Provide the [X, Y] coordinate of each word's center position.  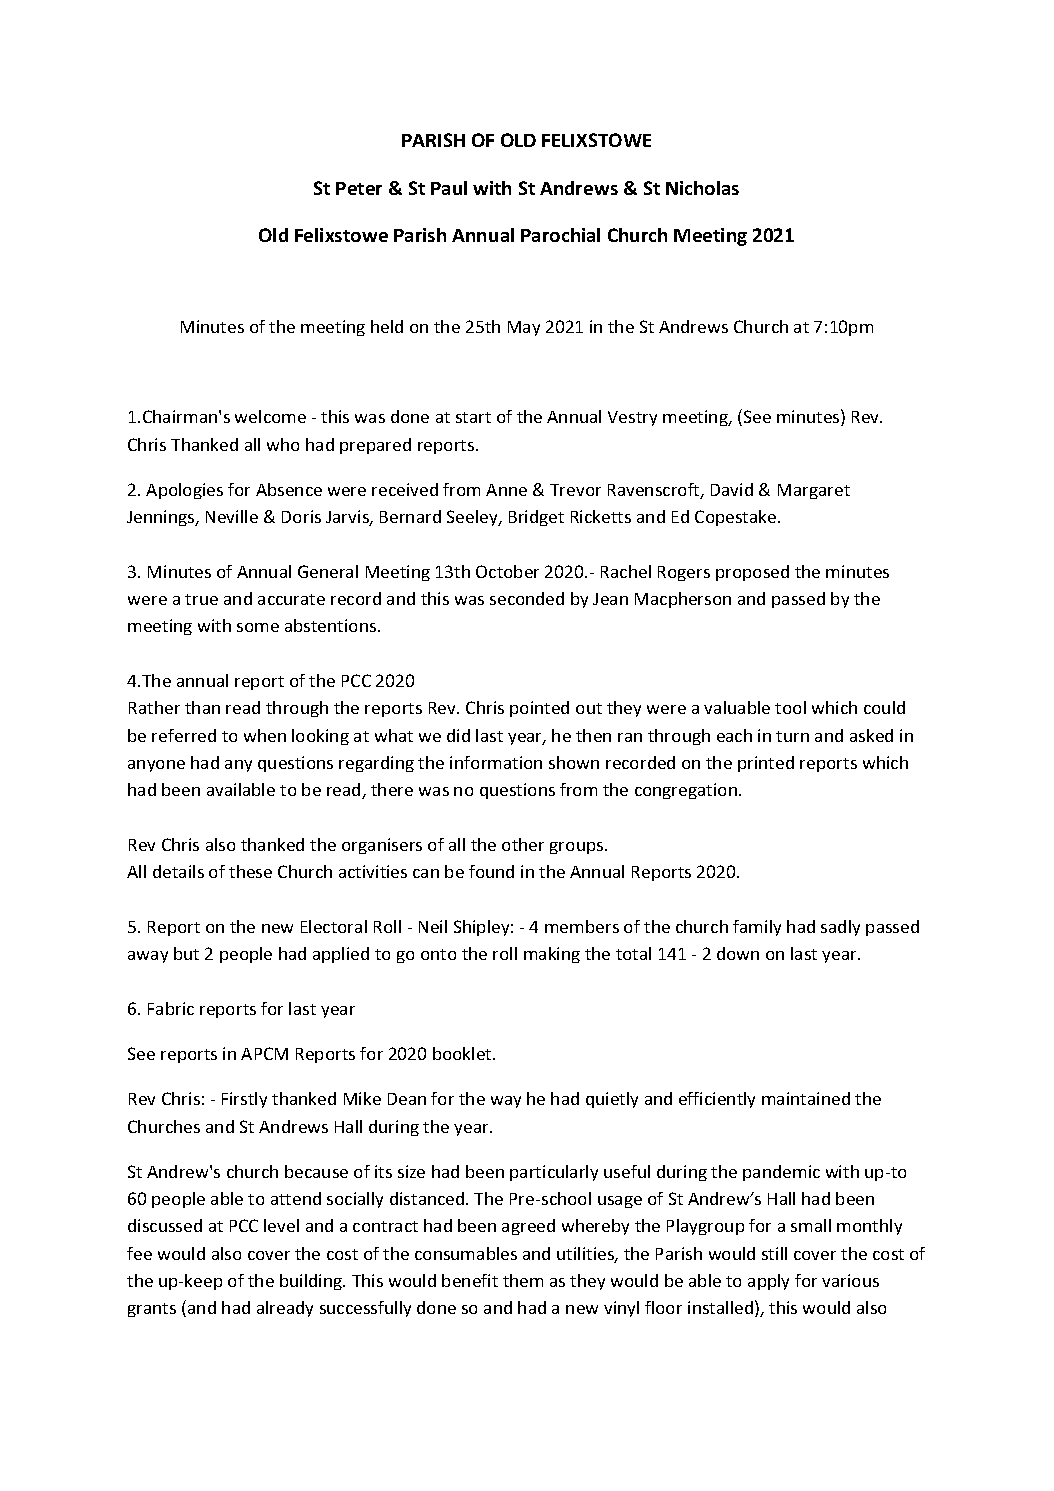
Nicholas [702, 188]
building [312, 1282]
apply [768, 1282]
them [523, 1280]
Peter [359, 188]
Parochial [560, 235]
